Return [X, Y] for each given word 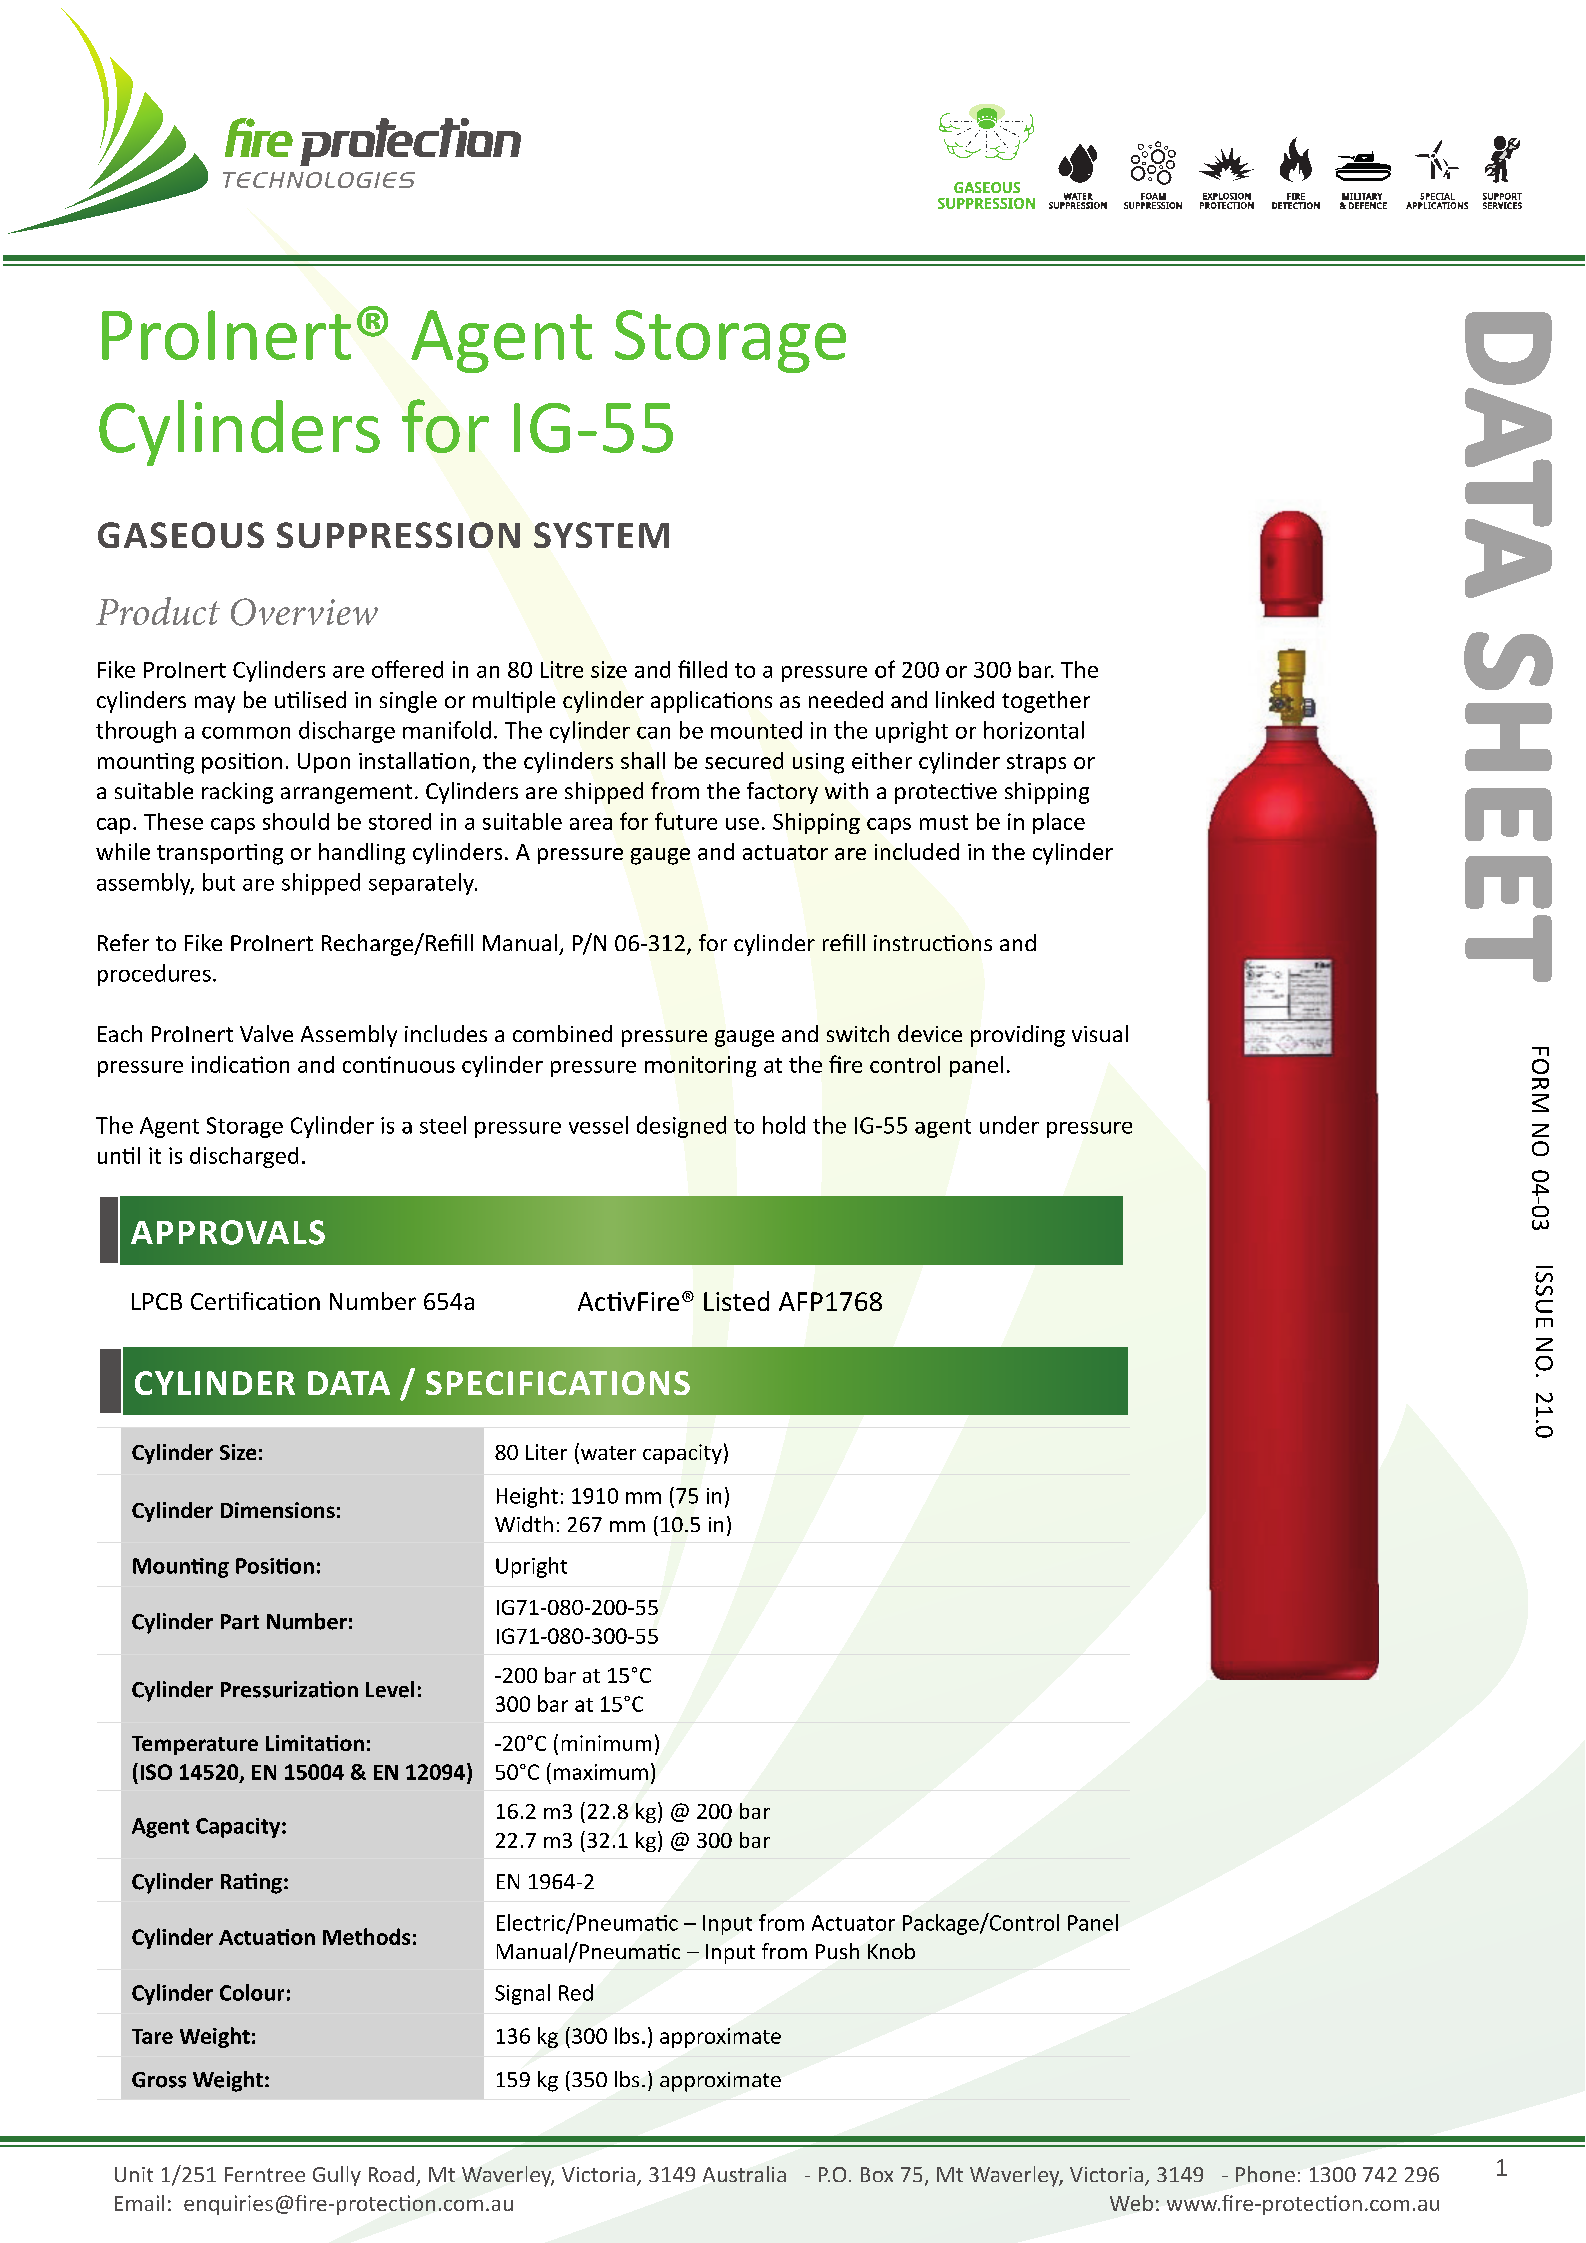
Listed [736, 1301]
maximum [601, 1772]
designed [681, 1127]
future [686, 821]
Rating [251, 1883]
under [1009, 1125]
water [608, 1453]
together [1046, 702]
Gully [337, 2176]
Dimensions [278, 1510]
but [219, 882]
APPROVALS [228, 1232]
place [1059, 823]
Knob [891, 1951]
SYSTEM [601, 535]
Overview [304, 612]
